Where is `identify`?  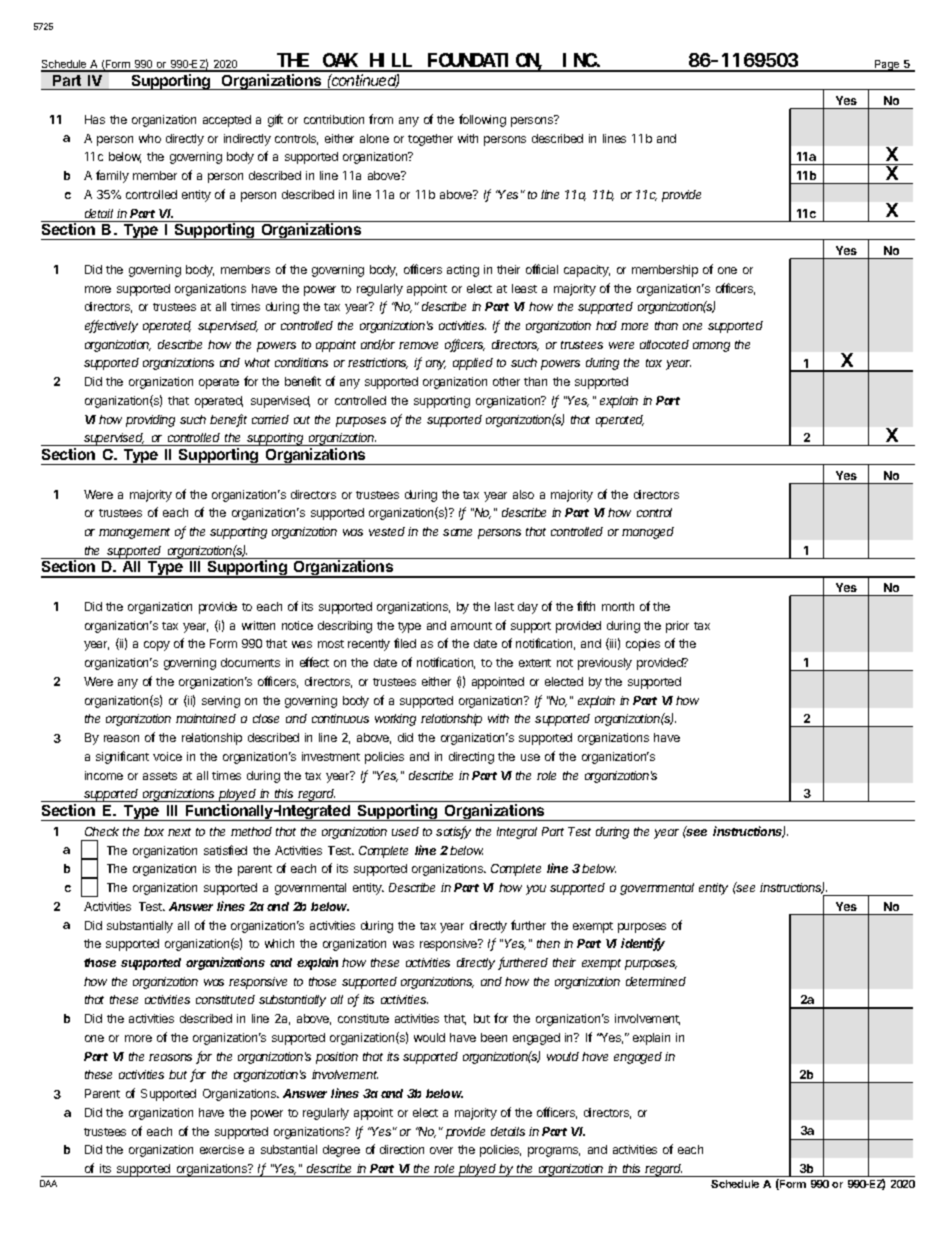
identify is located at coordinates (643, 944).
